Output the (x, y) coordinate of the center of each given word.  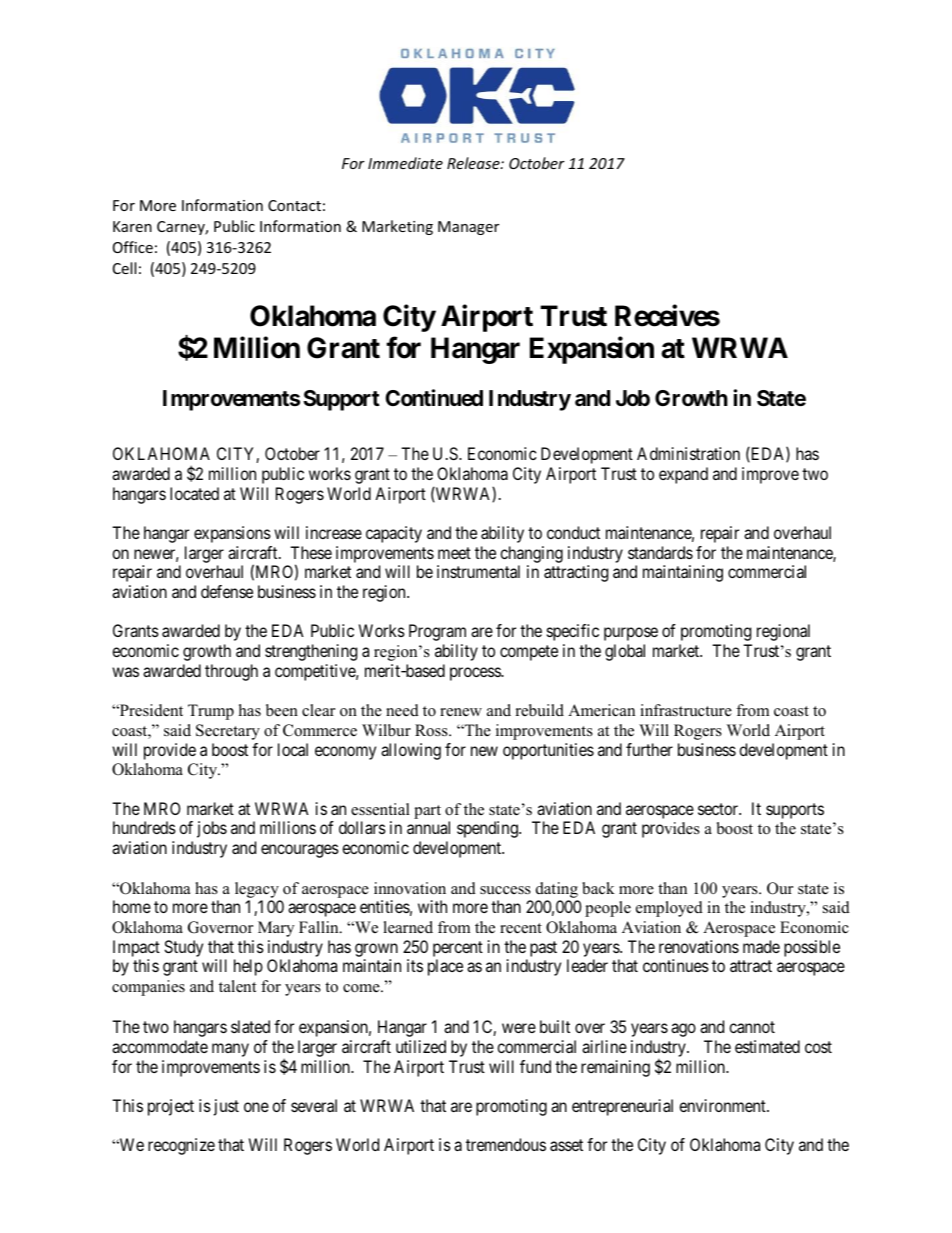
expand (683, 475)
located (194, 493)
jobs (212, 829)
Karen (132, 226)
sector (719, 809)
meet (454, 553)
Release (474, 163)
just (226, 1107)
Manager (468, 228)
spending (488, 829)
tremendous (506, 1144)
